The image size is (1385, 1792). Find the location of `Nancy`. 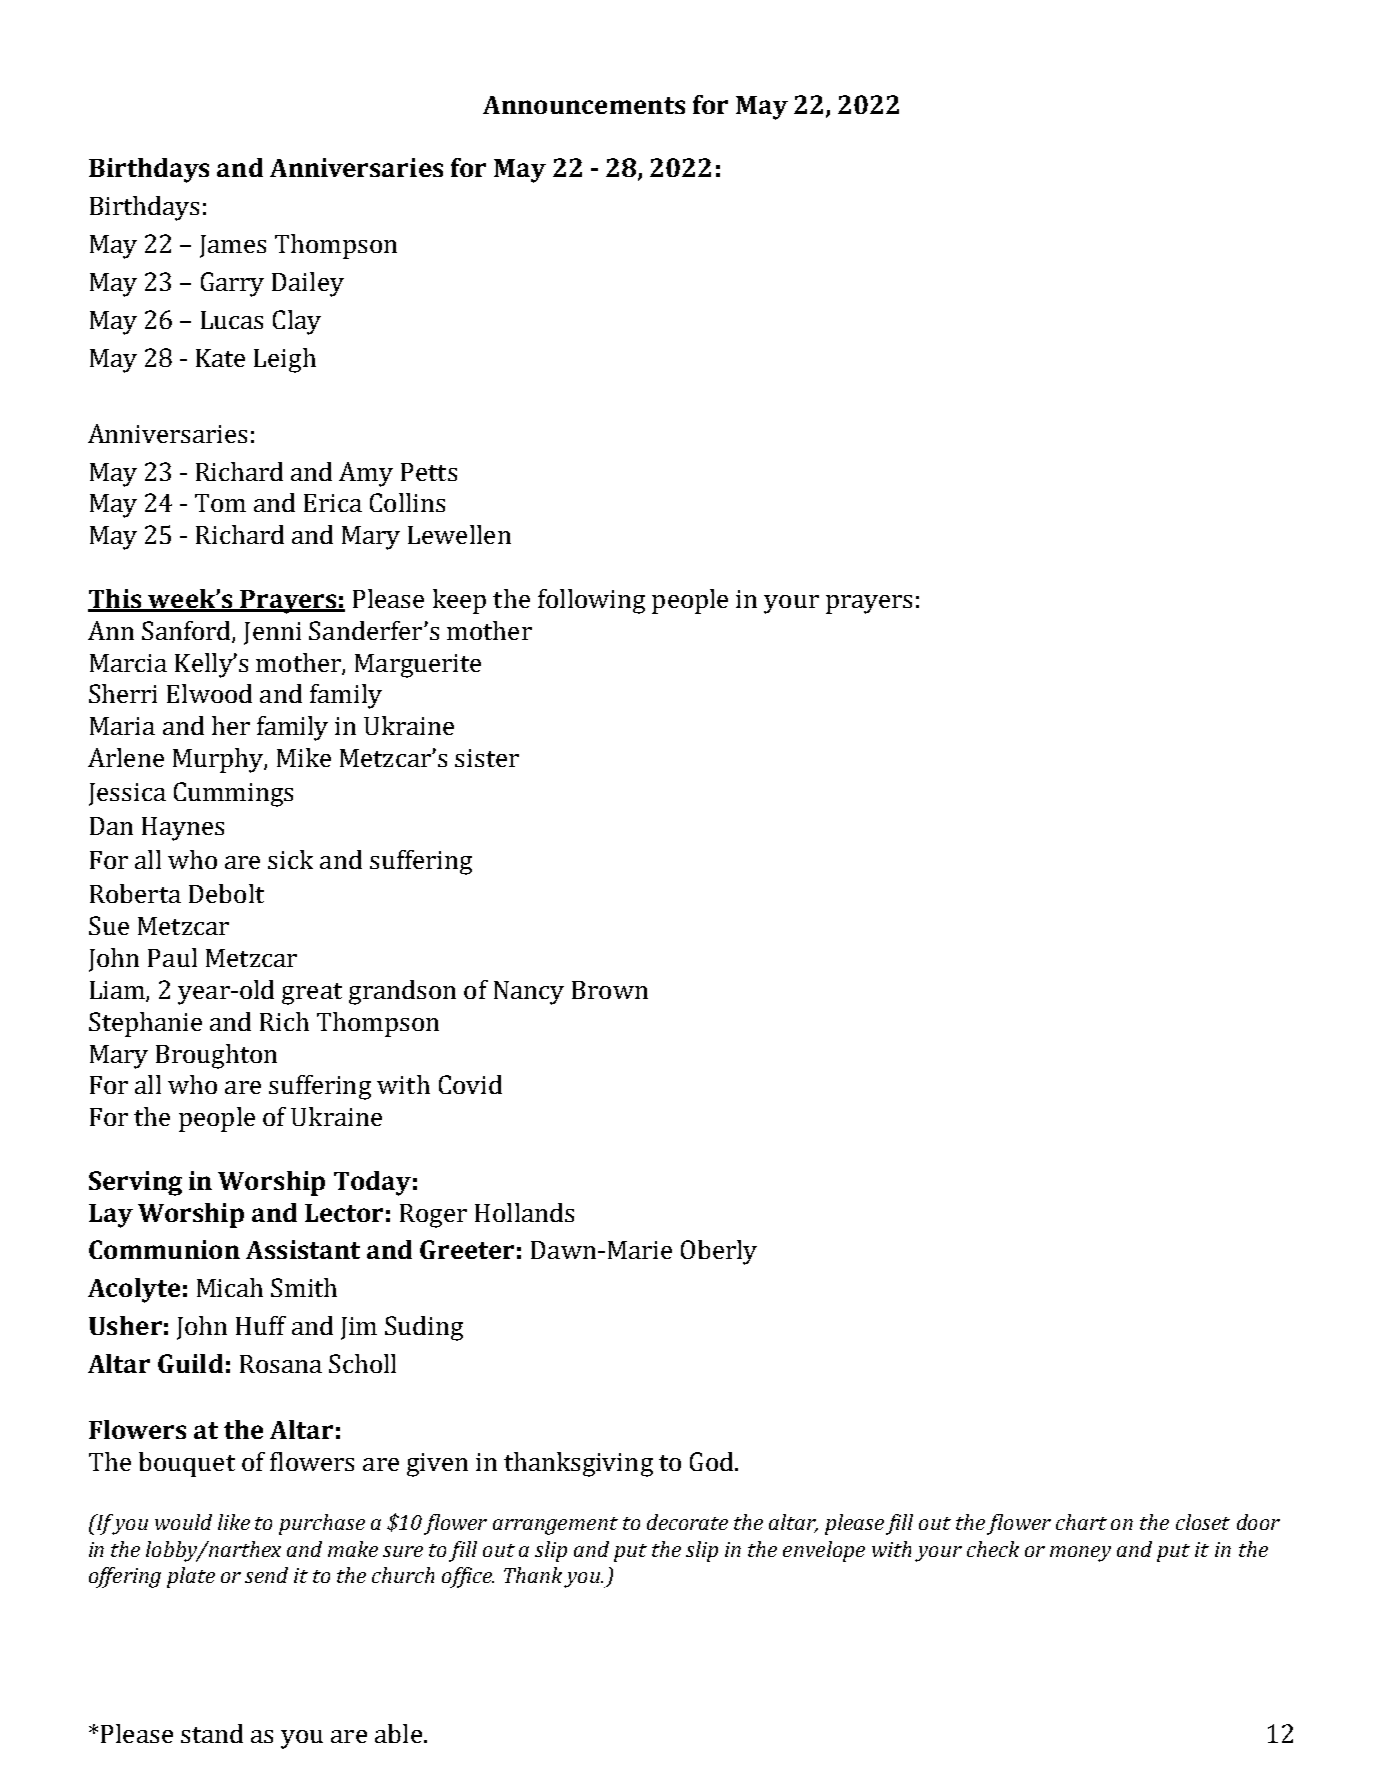

Nancy is located at coordinates (529, 993).
